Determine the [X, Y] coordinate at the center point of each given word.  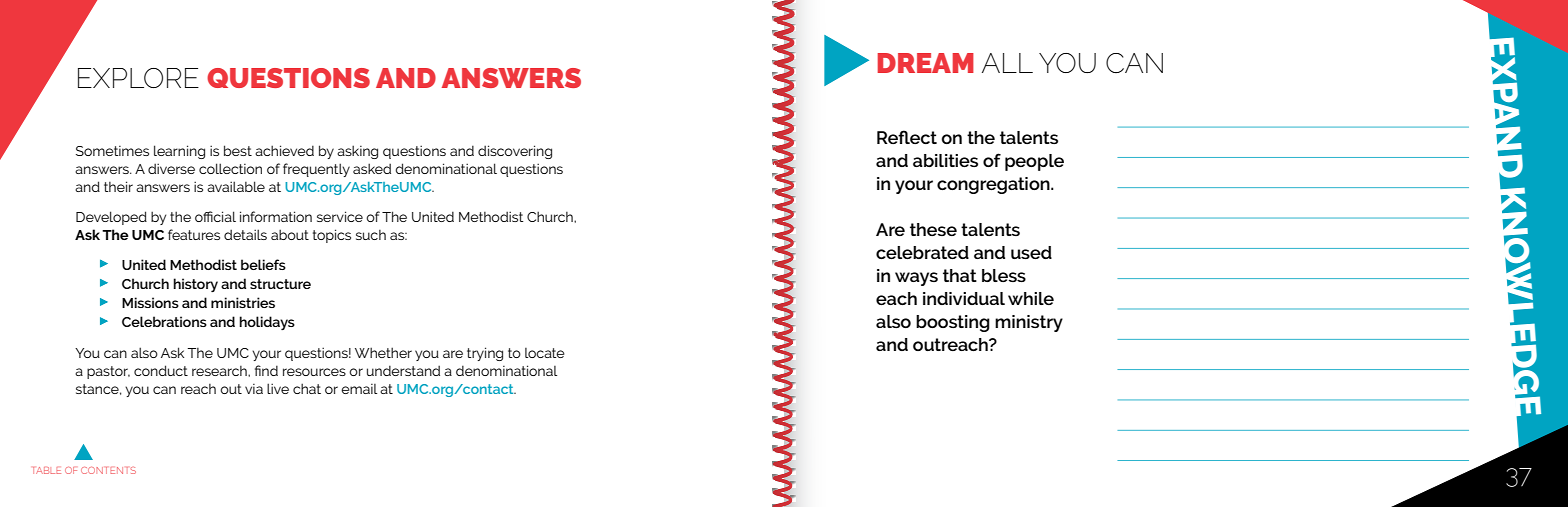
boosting [953, 323]
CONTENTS [108, 470]
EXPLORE [138, 78]
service [340, 216]
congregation [994, 185]
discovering [515, 152]
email [359, 389]
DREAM [926, 63]
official [215, 216]
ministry [1029, 323]
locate [545, 353]
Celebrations [164, 321]
